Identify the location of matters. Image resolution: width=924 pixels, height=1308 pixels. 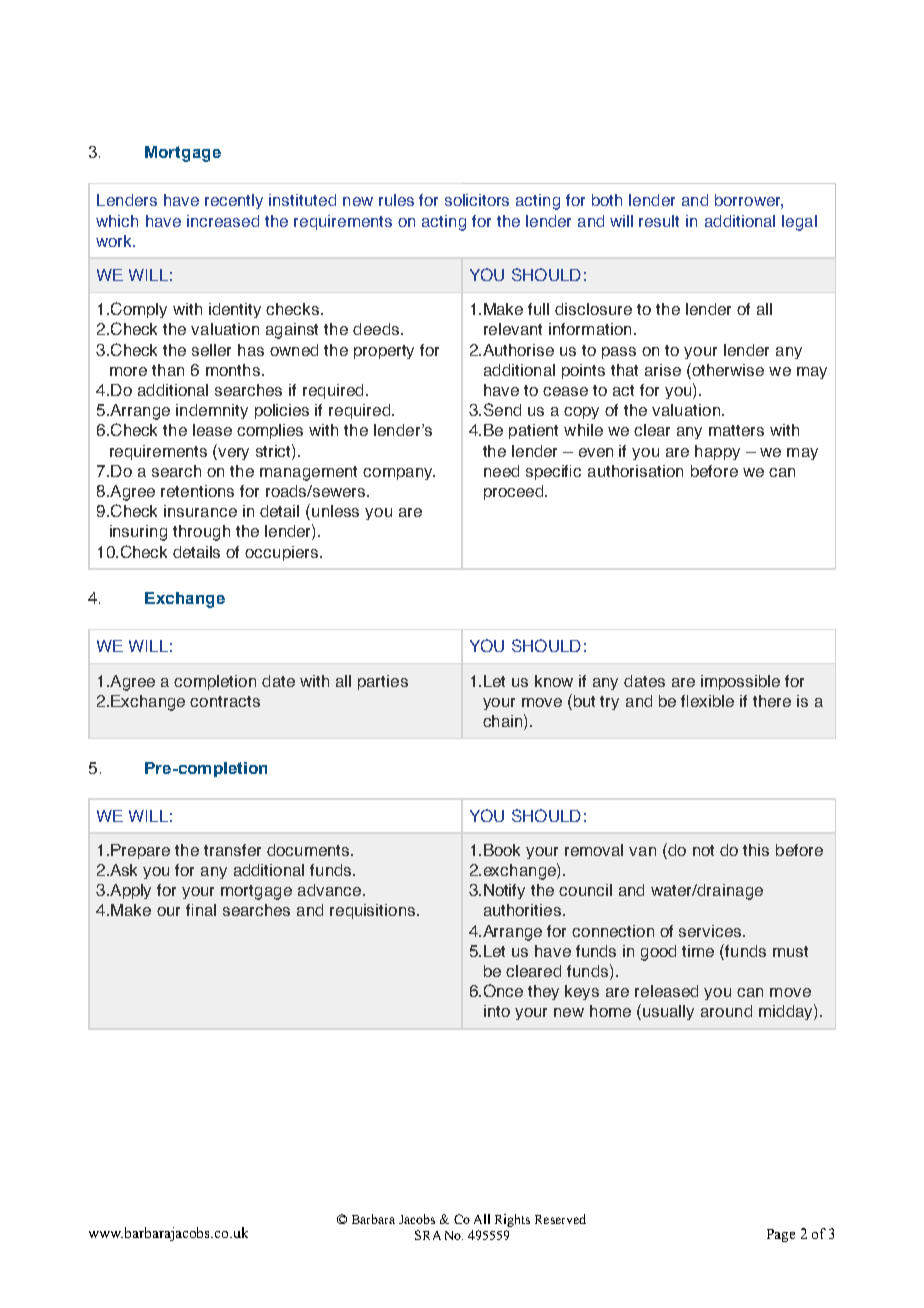
(736, 430).
